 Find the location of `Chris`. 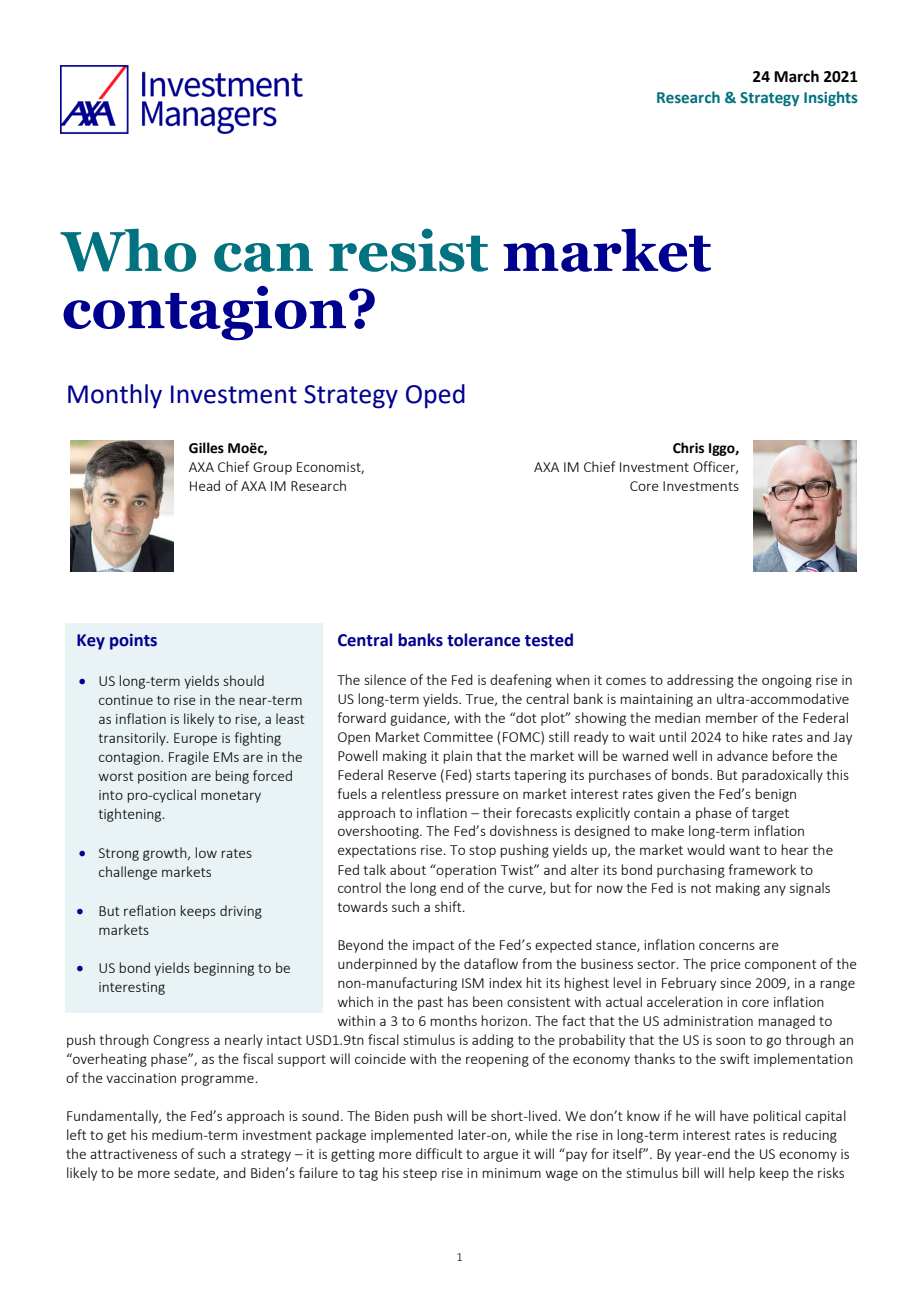

Chris is located at coordinates (688, 448).
